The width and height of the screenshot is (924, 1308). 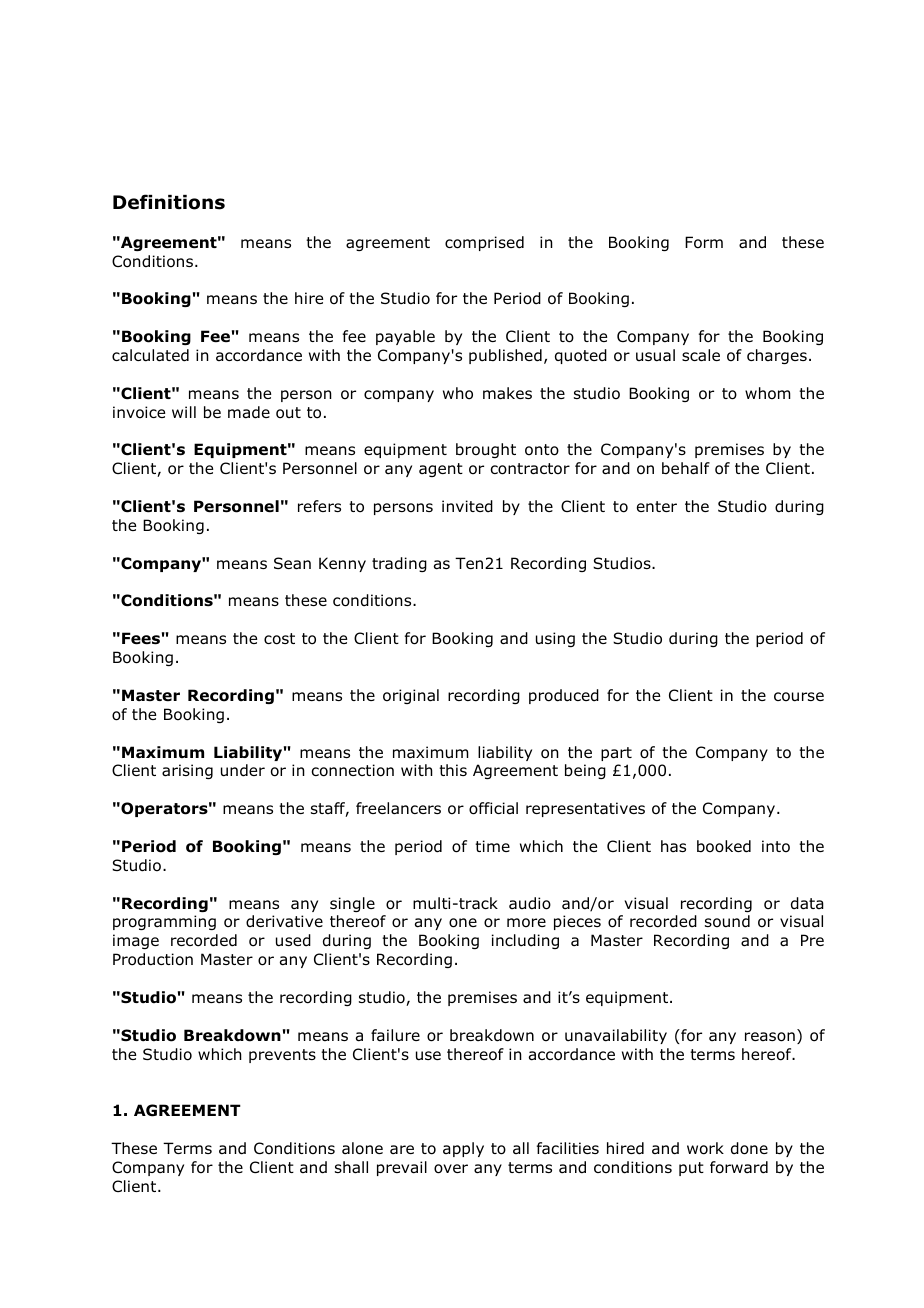 I want to click on trading, so click(x=399, y=564).
